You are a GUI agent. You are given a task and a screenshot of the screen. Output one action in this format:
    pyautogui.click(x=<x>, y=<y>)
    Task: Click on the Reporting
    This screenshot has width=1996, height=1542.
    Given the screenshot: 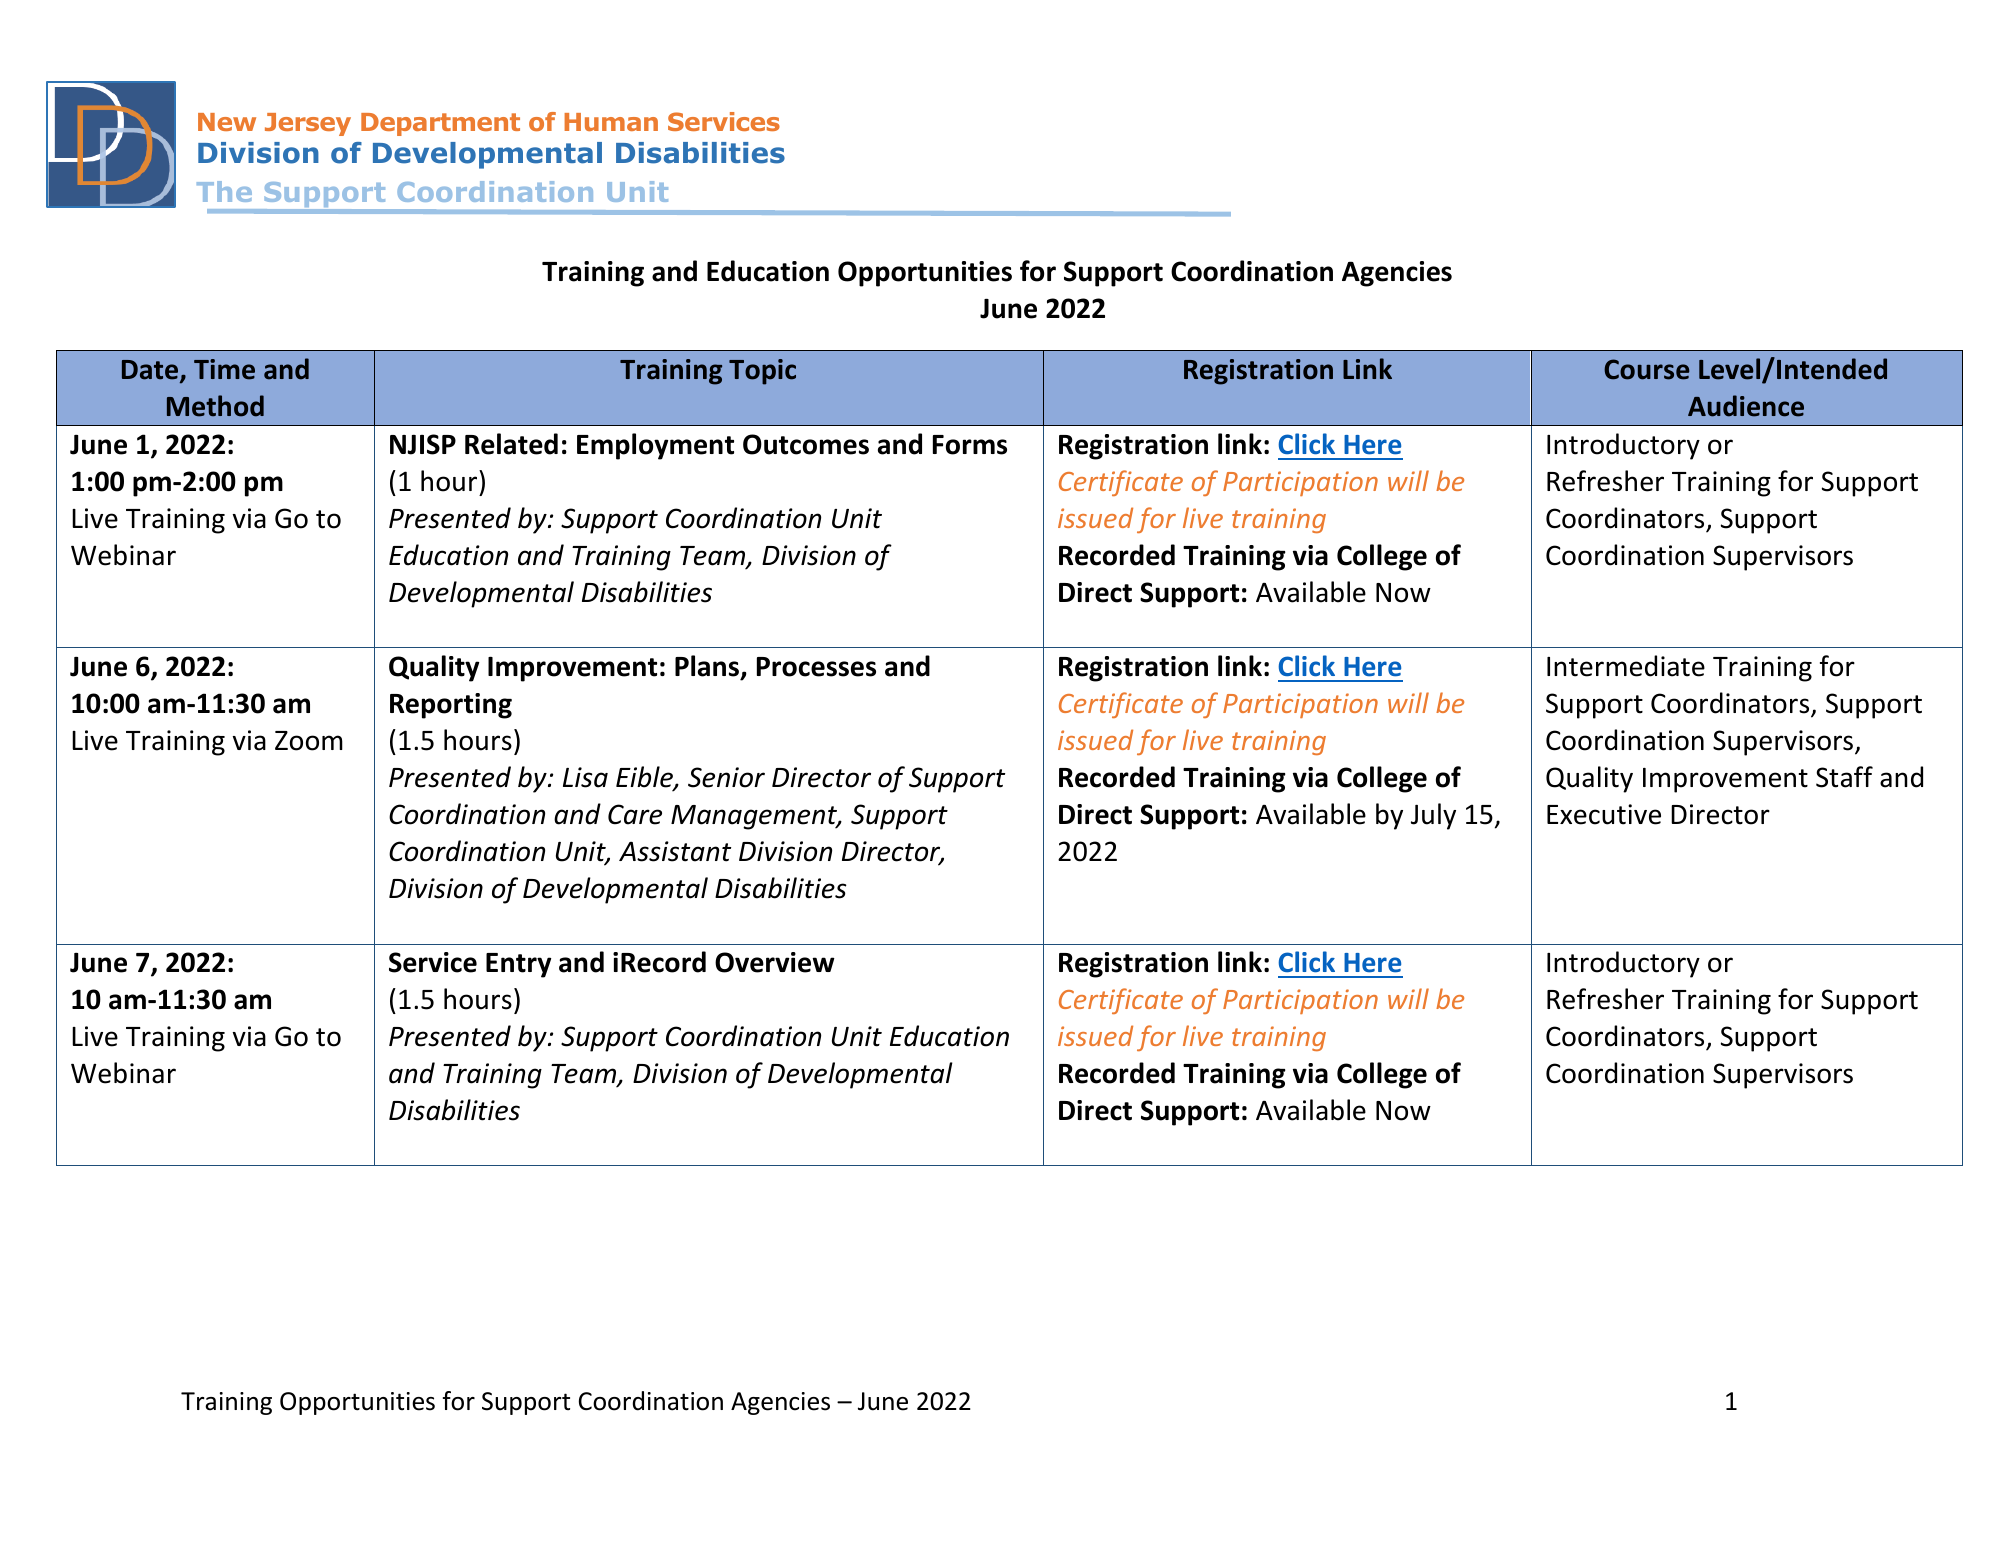 What is the action you would take?
    pyautogui.click(x=451, y=706)
